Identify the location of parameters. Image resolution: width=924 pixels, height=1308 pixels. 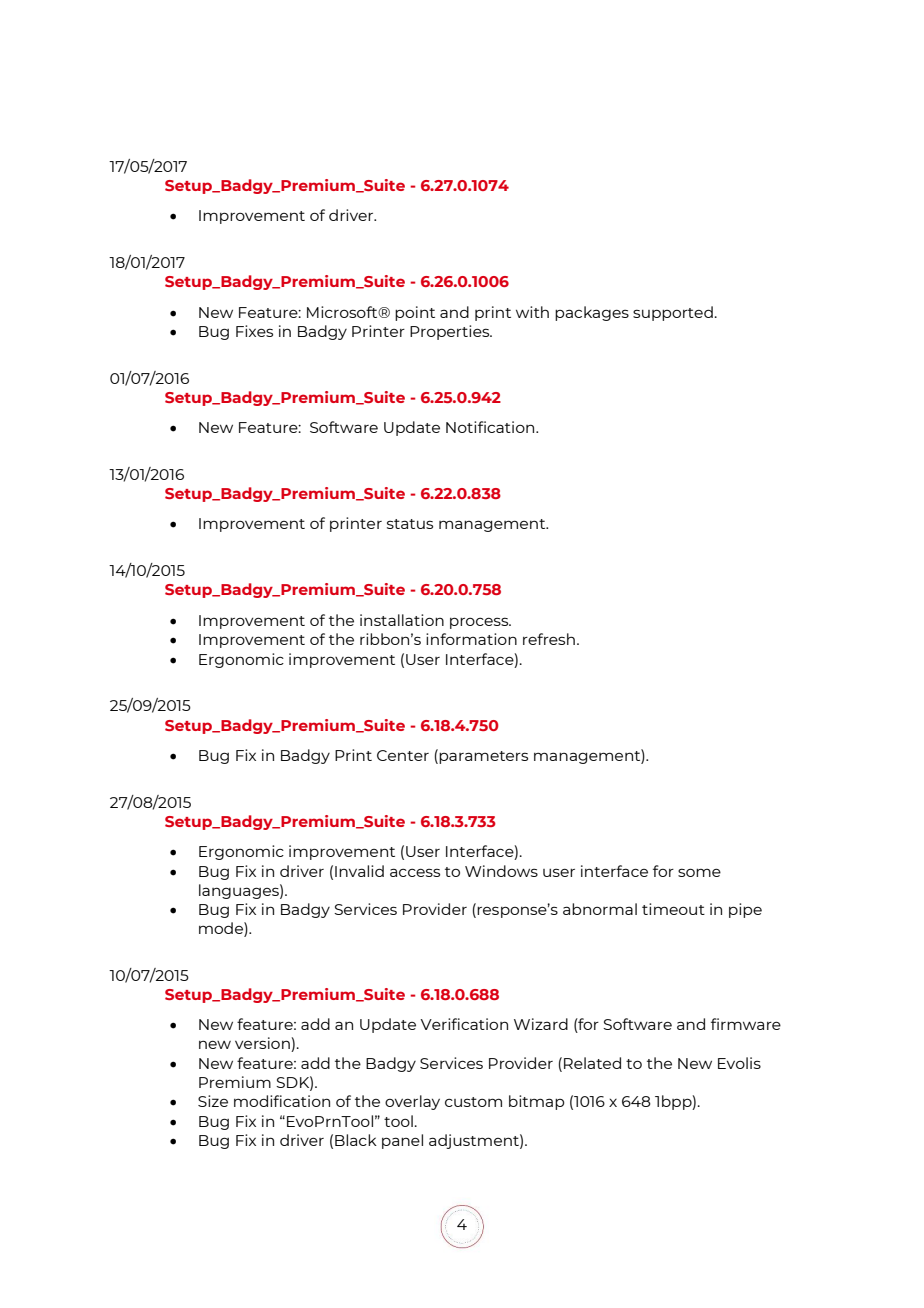
(483, 757).
